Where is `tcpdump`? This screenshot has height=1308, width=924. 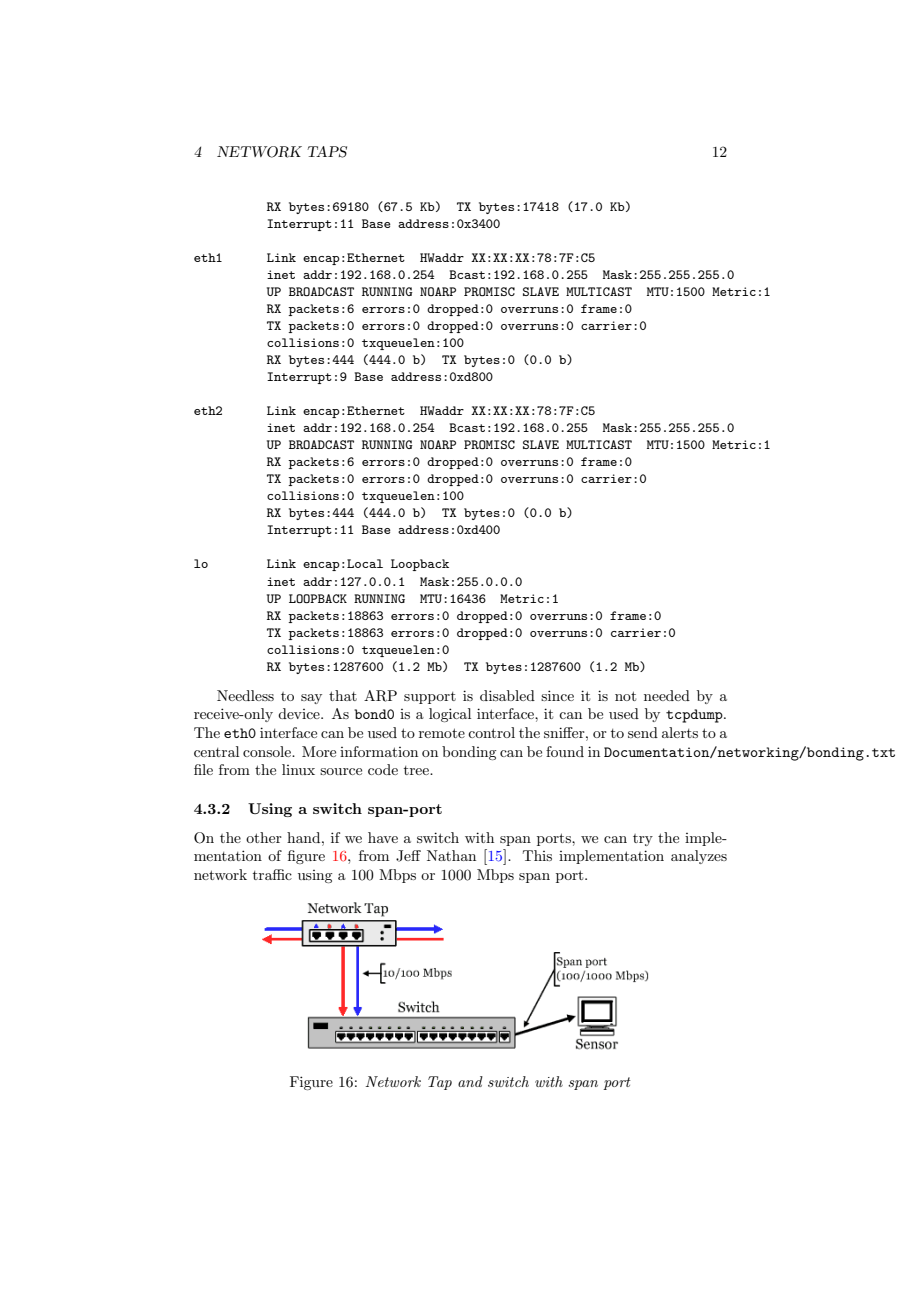 tcpdump is located at coordinates (695, 716).
